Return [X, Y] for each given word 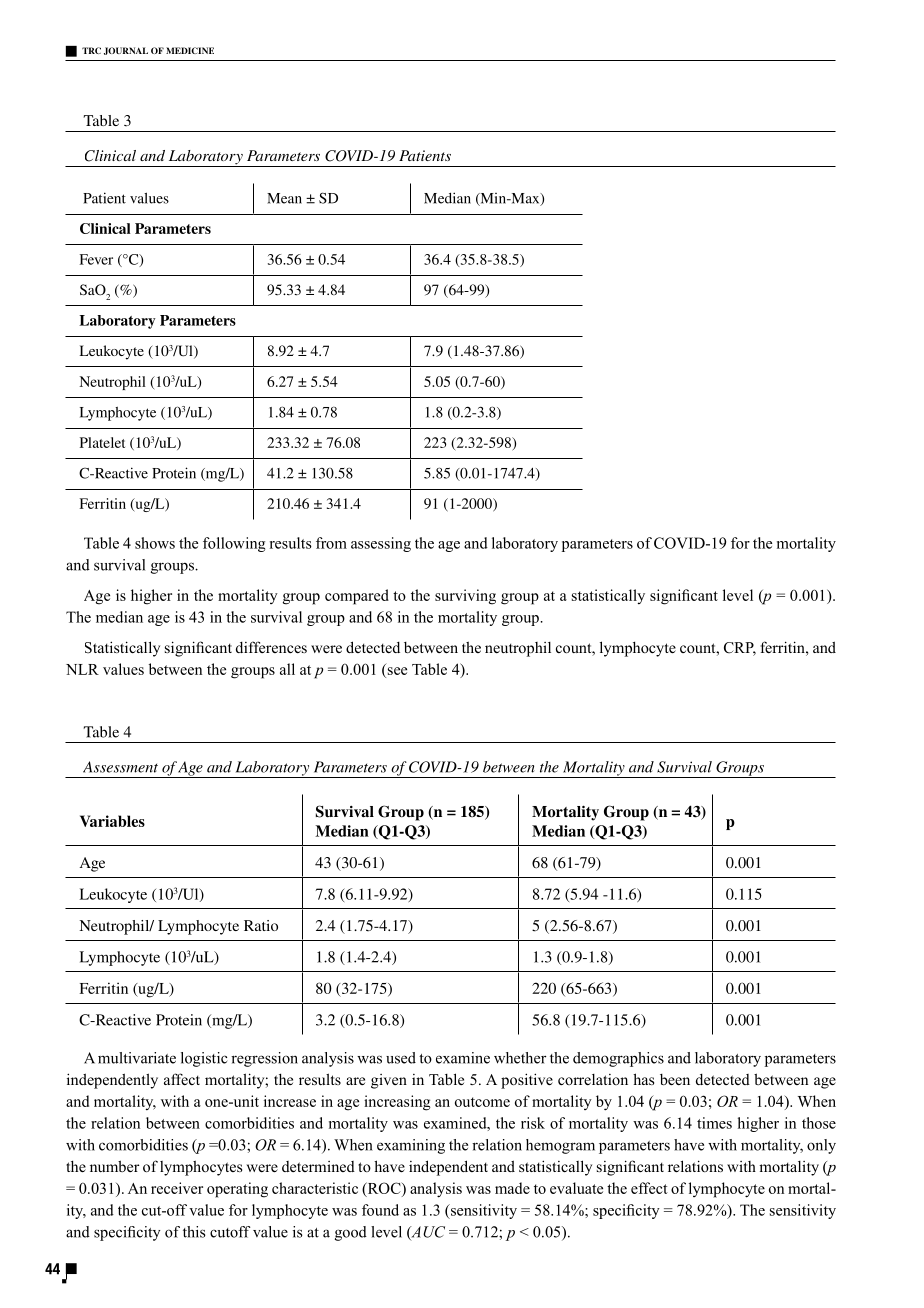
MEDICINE [190, 50]
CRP [740, 649]
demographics [618, 1059]
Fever [96, 259]
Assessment [120, 767]
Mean [284, 198]
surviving [465, 597]
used [401, 1058]
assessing [381, 544]
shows [155, 543]
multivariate [137, 1058]
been [675, 1079]
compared [357, 597]
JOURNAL [126, 51]
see [397, 671]
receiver [177, 1188]
